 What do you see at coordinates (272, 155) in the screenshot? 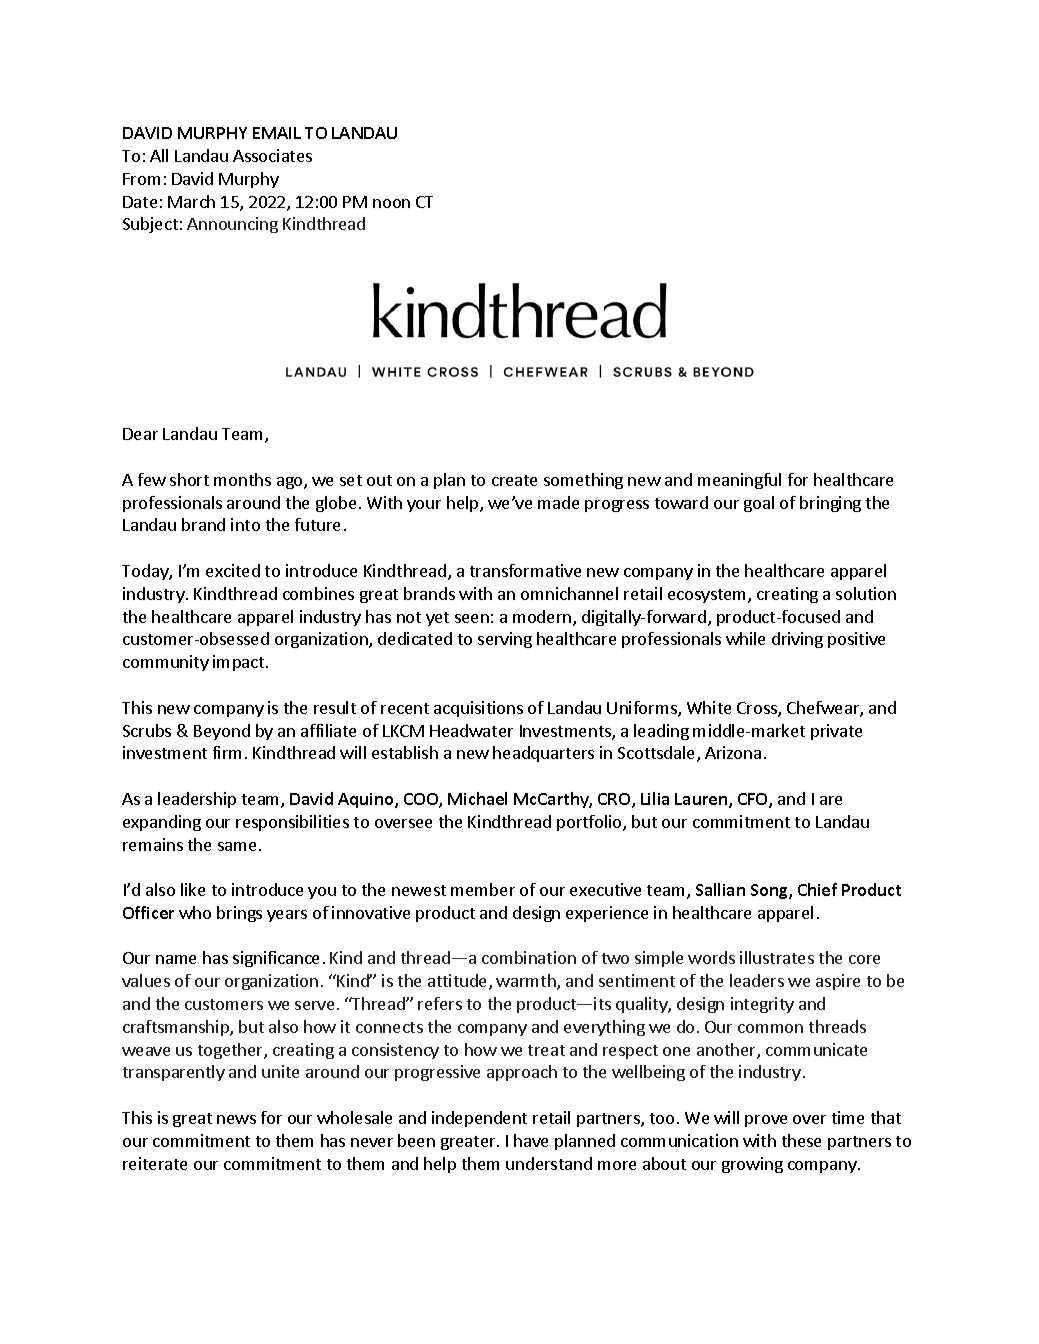
I see `Associates` at bounding box center [272, 155].
